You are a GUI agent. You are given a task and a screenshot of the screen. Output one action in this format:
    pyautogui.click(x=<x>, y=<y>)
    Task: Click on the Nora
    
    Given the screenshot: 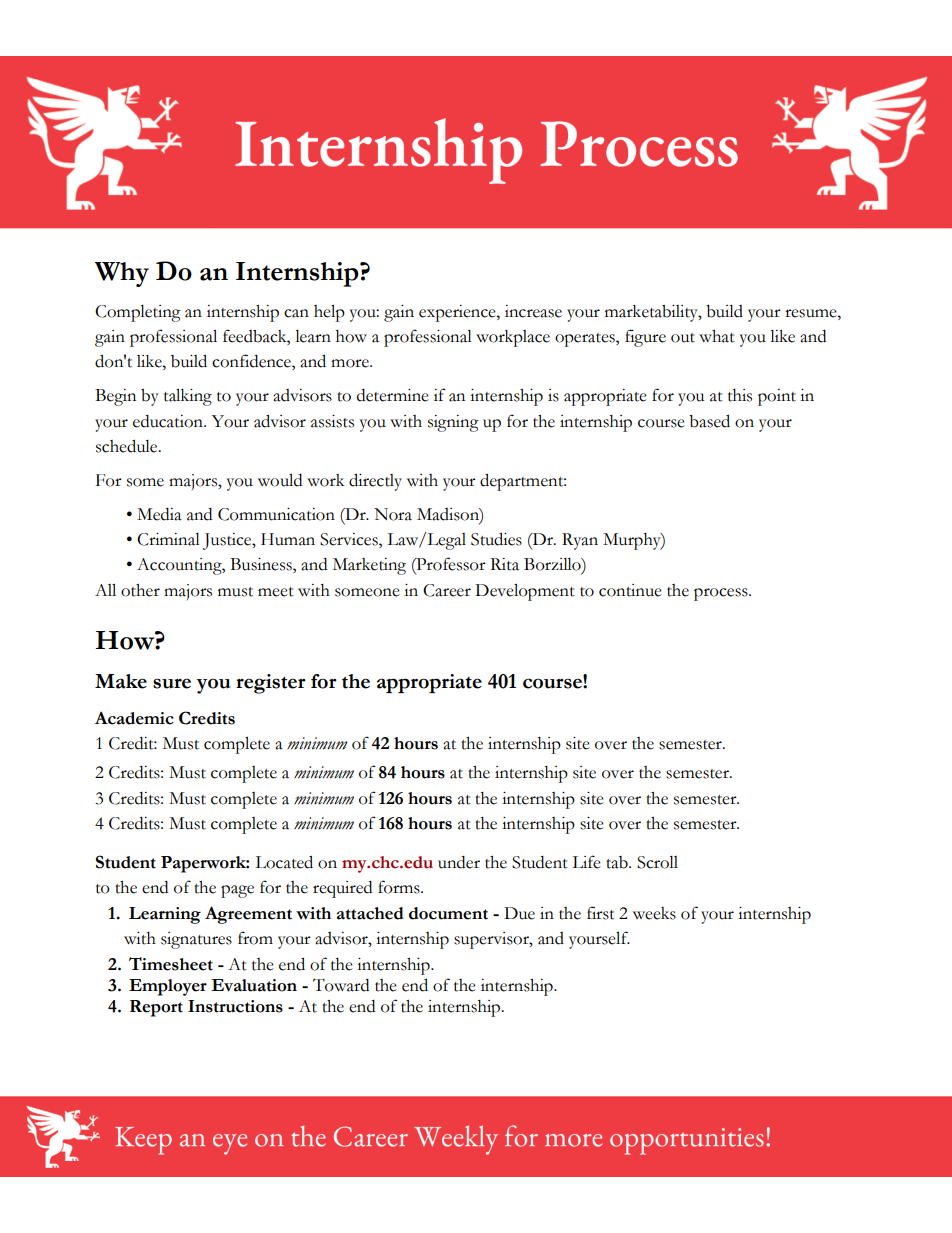 What is the action you would take?
    pyautogui.click(x=393, y=514)
